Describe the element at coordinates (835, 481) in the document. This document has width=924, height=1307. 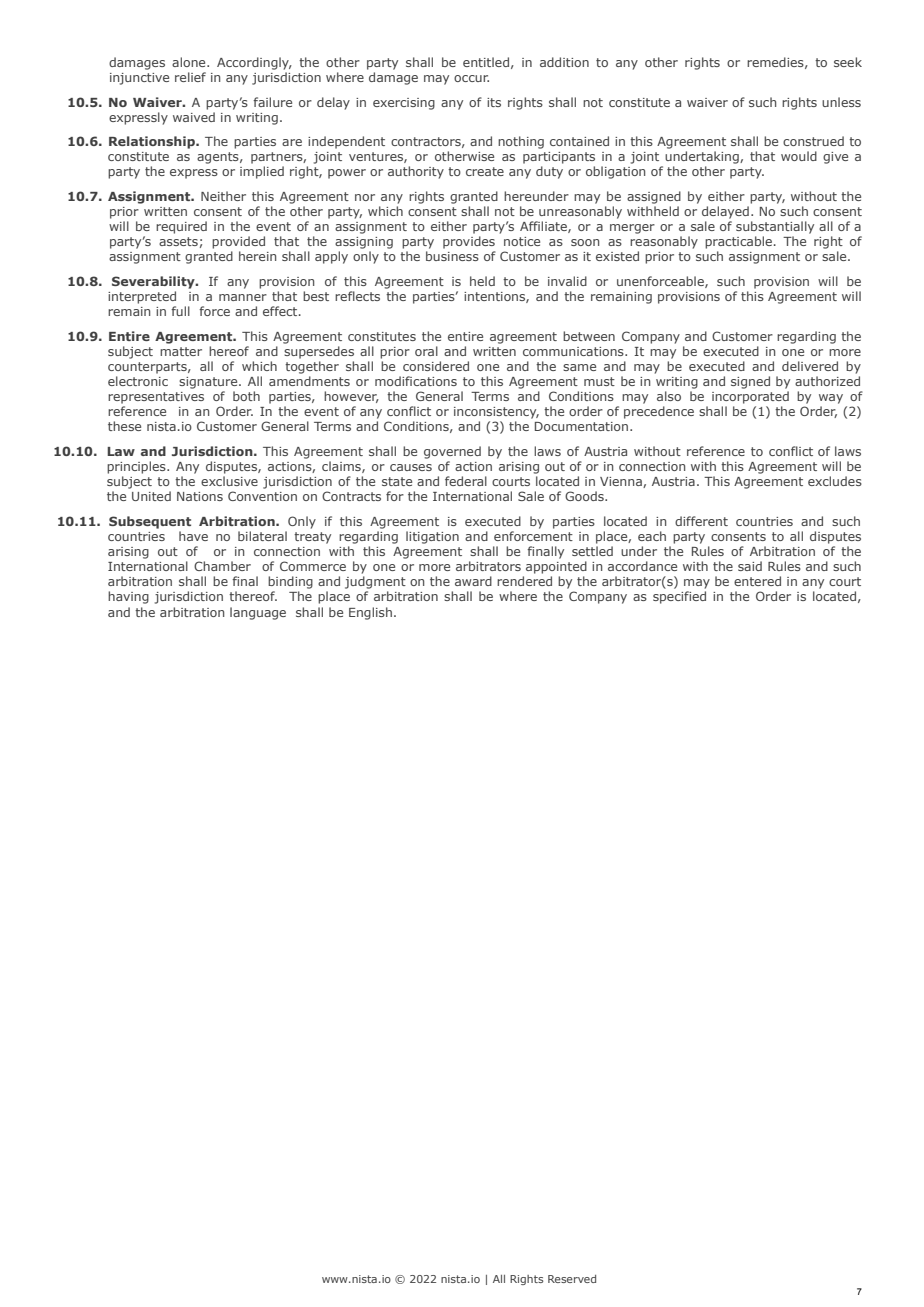
I see `excludes` at that location.
